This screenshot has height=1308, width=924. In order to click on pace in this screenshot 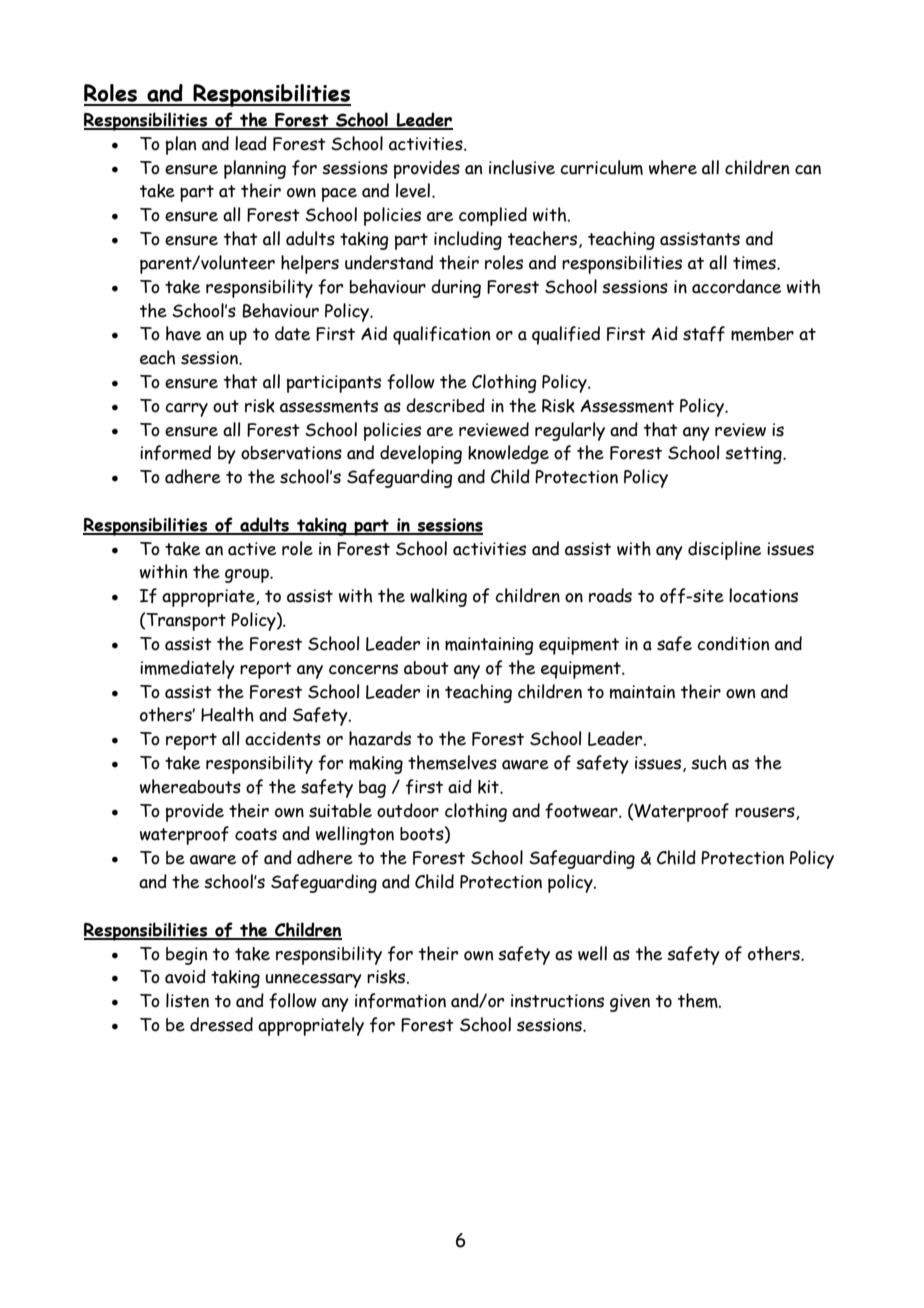, I will do `click(339, 194)`.
